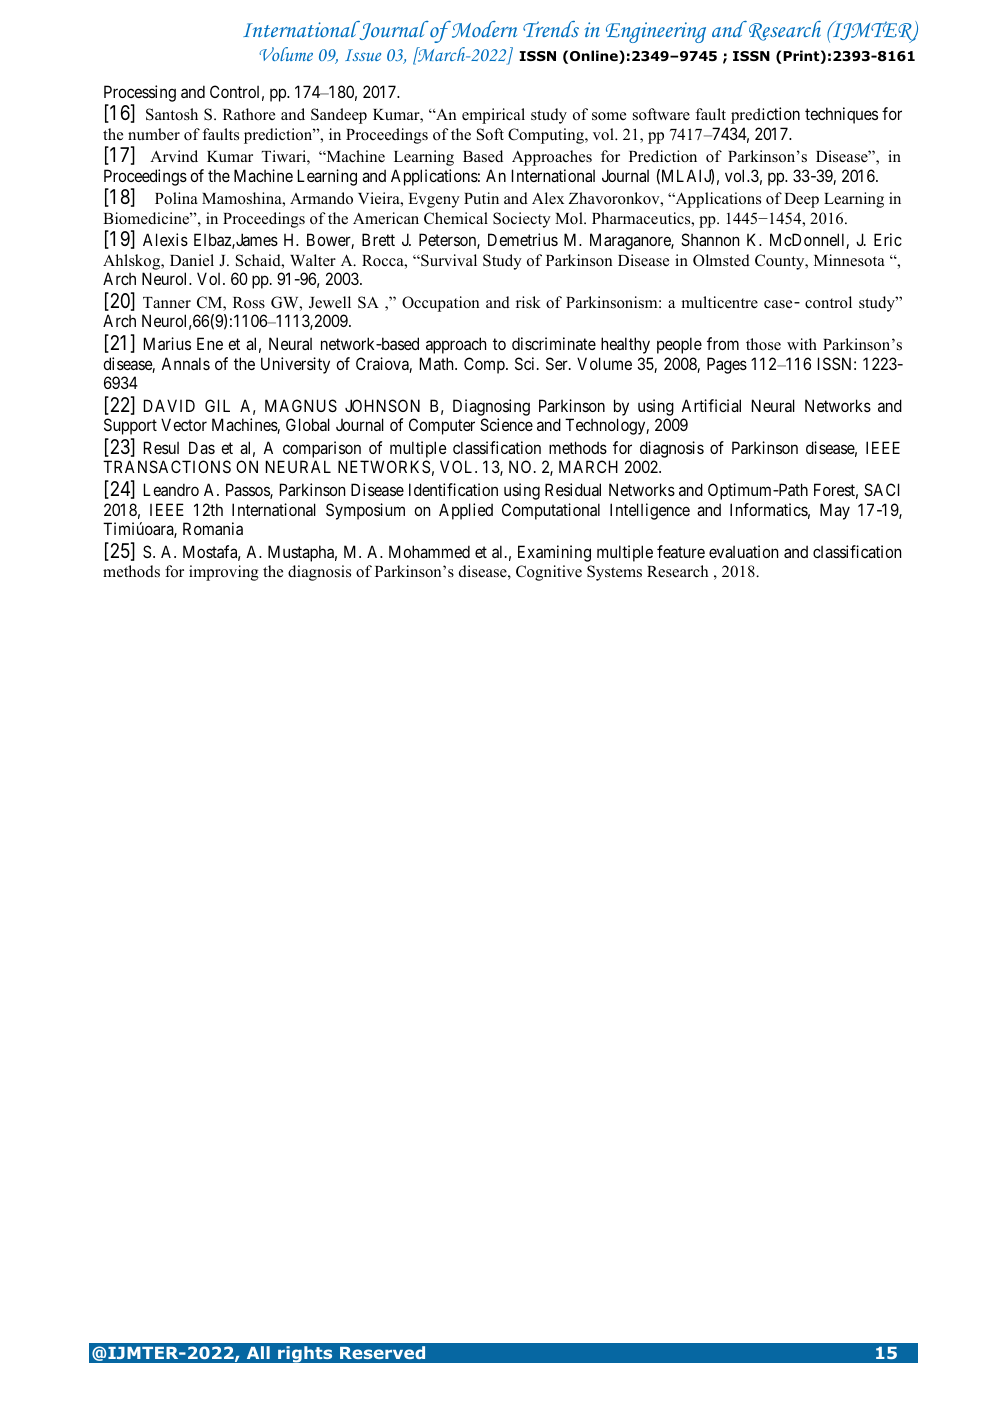  Describe the element at coordinates (614, 573) in the page. I see `Systems` at that location.
